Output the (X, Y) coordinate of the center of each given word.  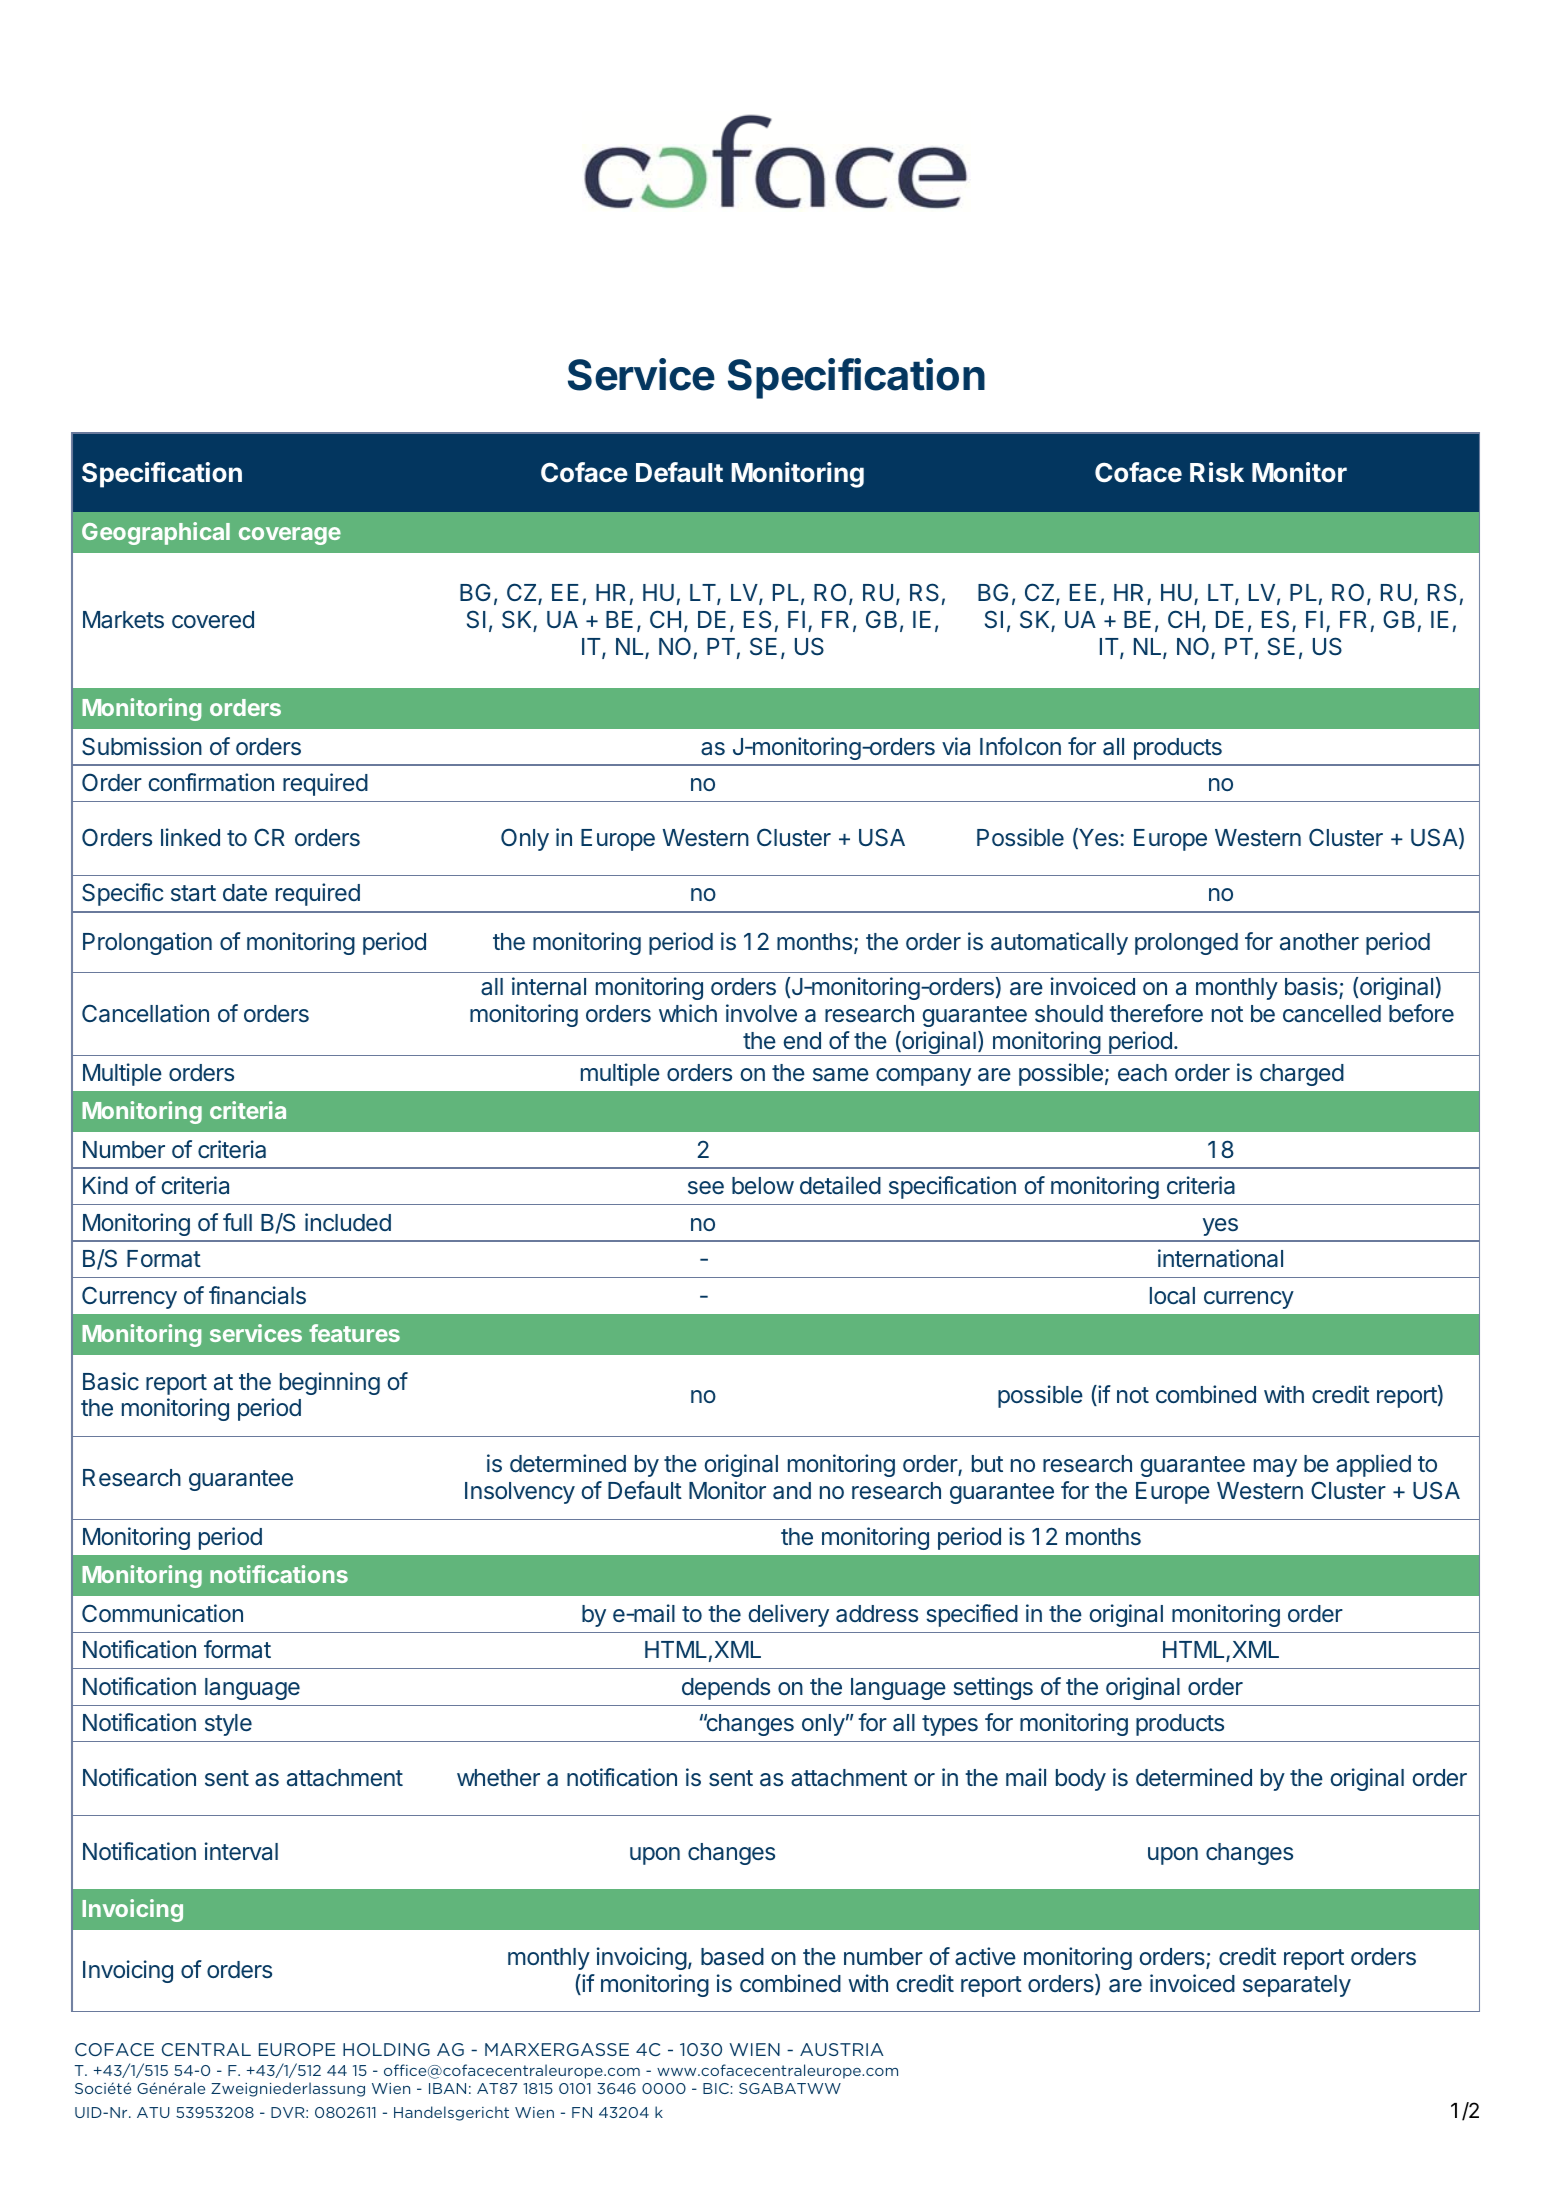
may (1275, 1468)
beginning (330, 1383)
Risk (1217, 472)
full (237, 1222)
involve (761, 1013)
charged (1302, 1075)
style (228, 1725)
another (1319, 942)
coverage (290, 536)
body (1081, 1780)
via (956, 746)
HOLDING (386, 2049)
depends (726, 1689)
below (763, 1185)
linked (190, 837)
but (987, 1463)
